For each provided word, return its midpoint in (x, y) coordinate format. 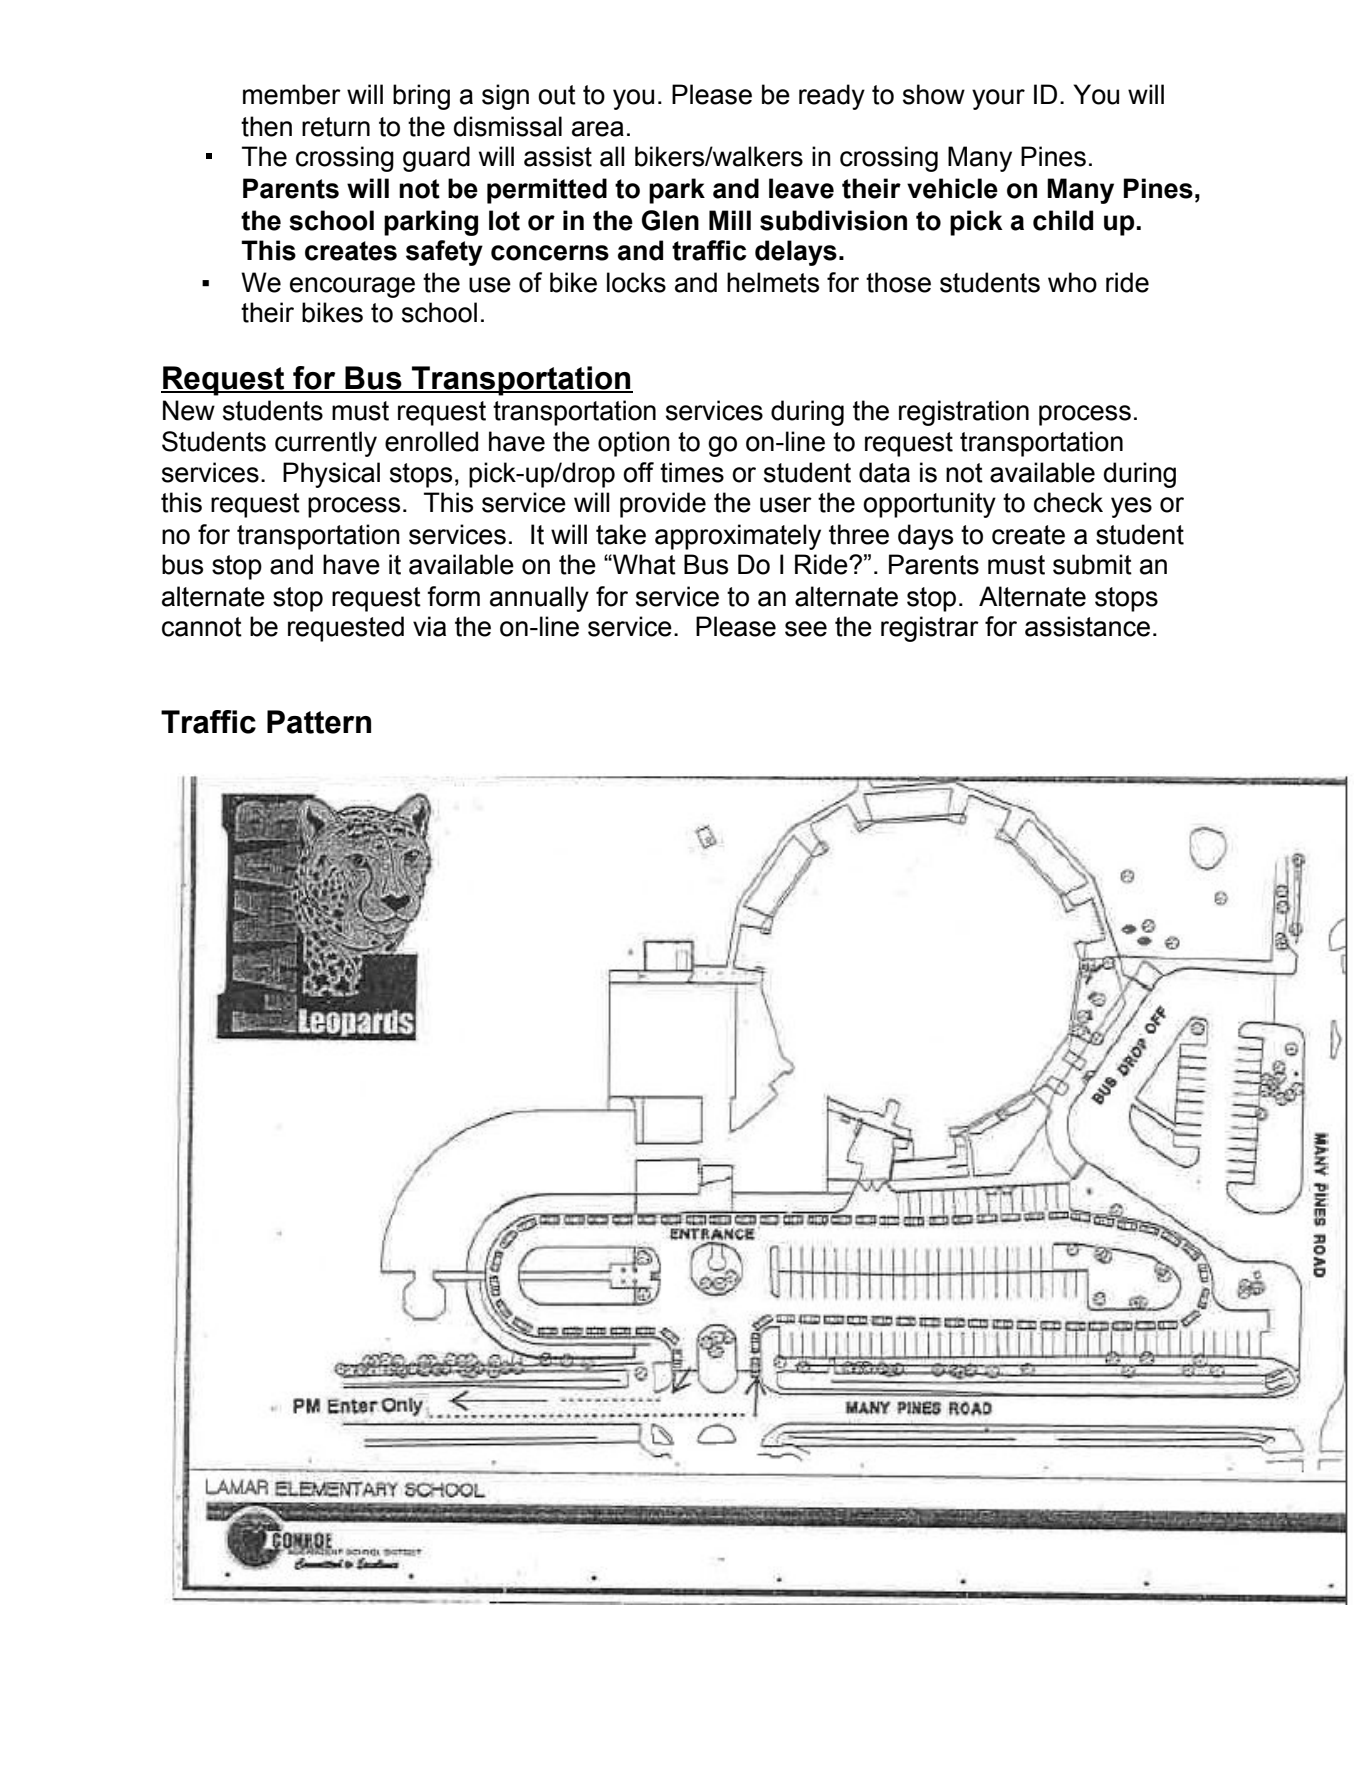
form (453, 596)
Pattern (319, 722)
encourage (352, 287)
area (598, 129)
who (1072, 282)
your (998, 99)
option (634, 444)
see (806, 629)
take (621, 534)
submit (1092, 564)
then (266, 126)
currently (326, 444)
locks (636, 282)
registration (964, 413)
